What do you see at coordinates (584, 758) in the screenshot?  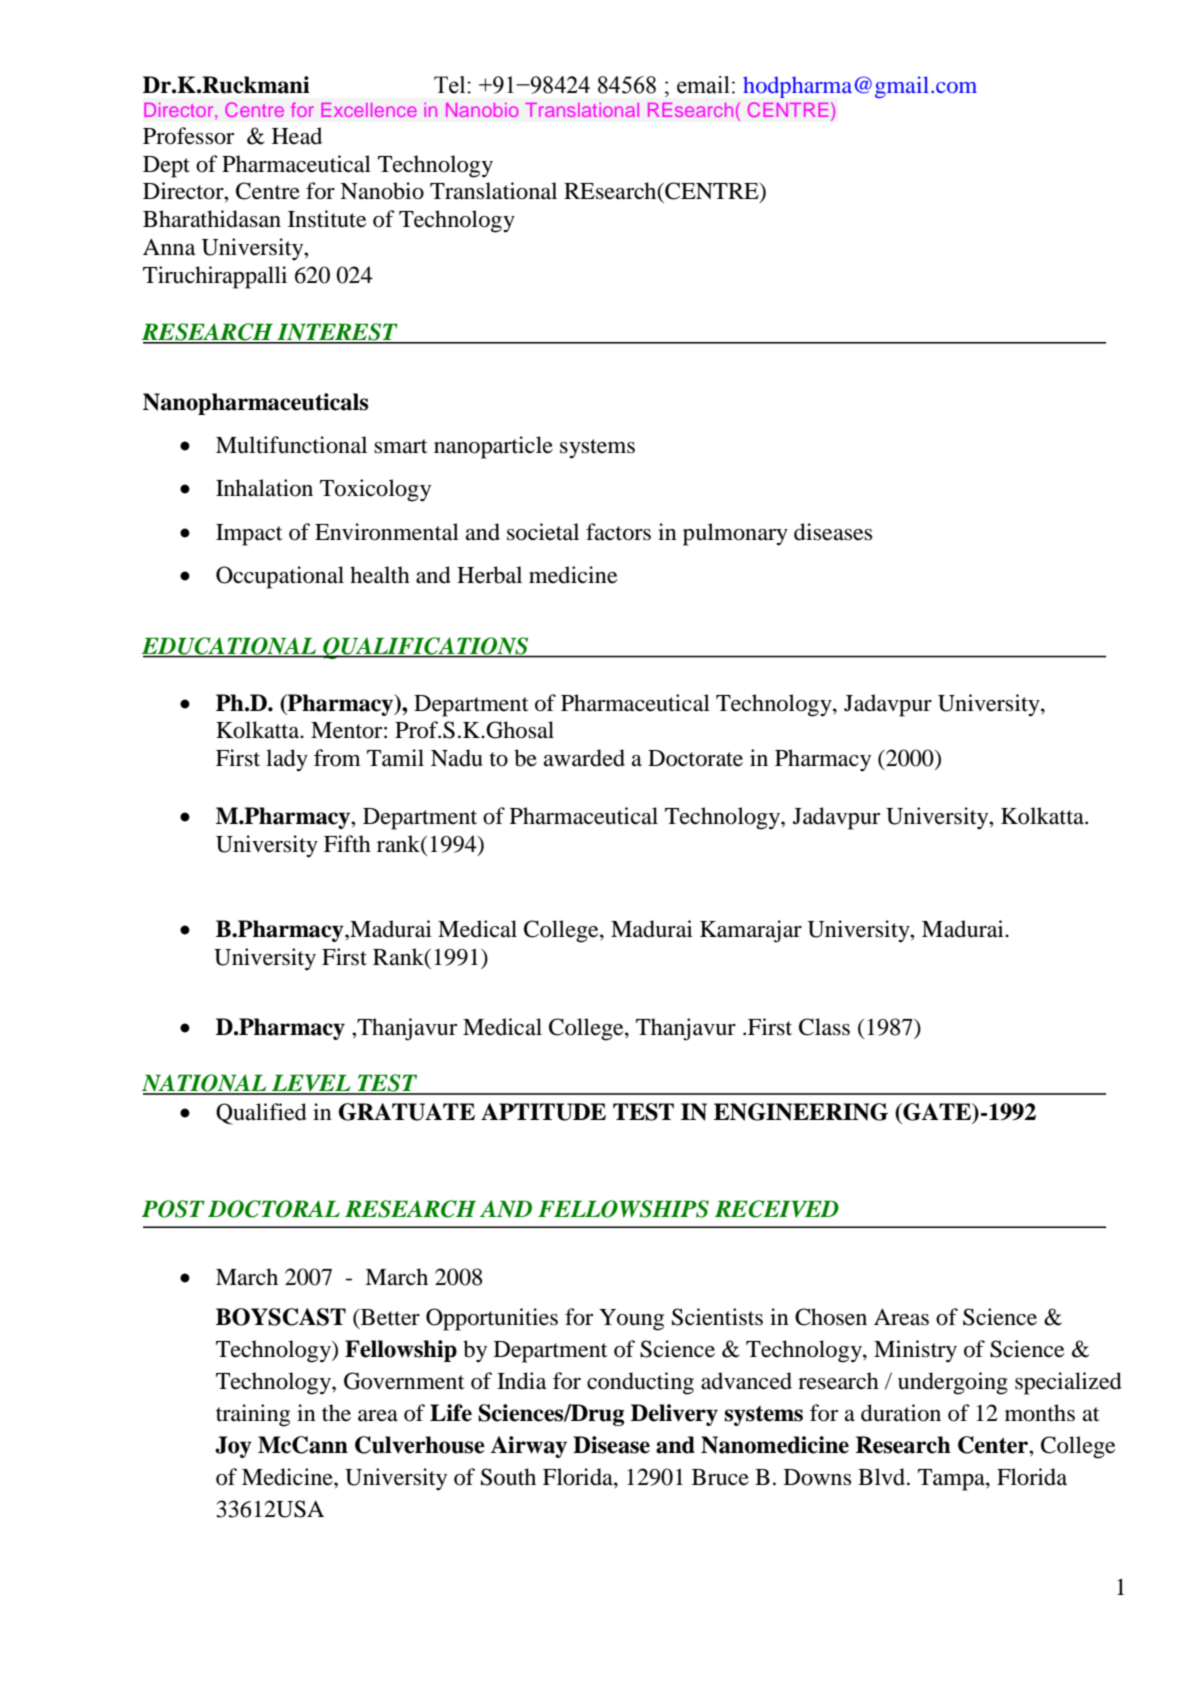 I see `awarded` at bounding box center [584, 758].
